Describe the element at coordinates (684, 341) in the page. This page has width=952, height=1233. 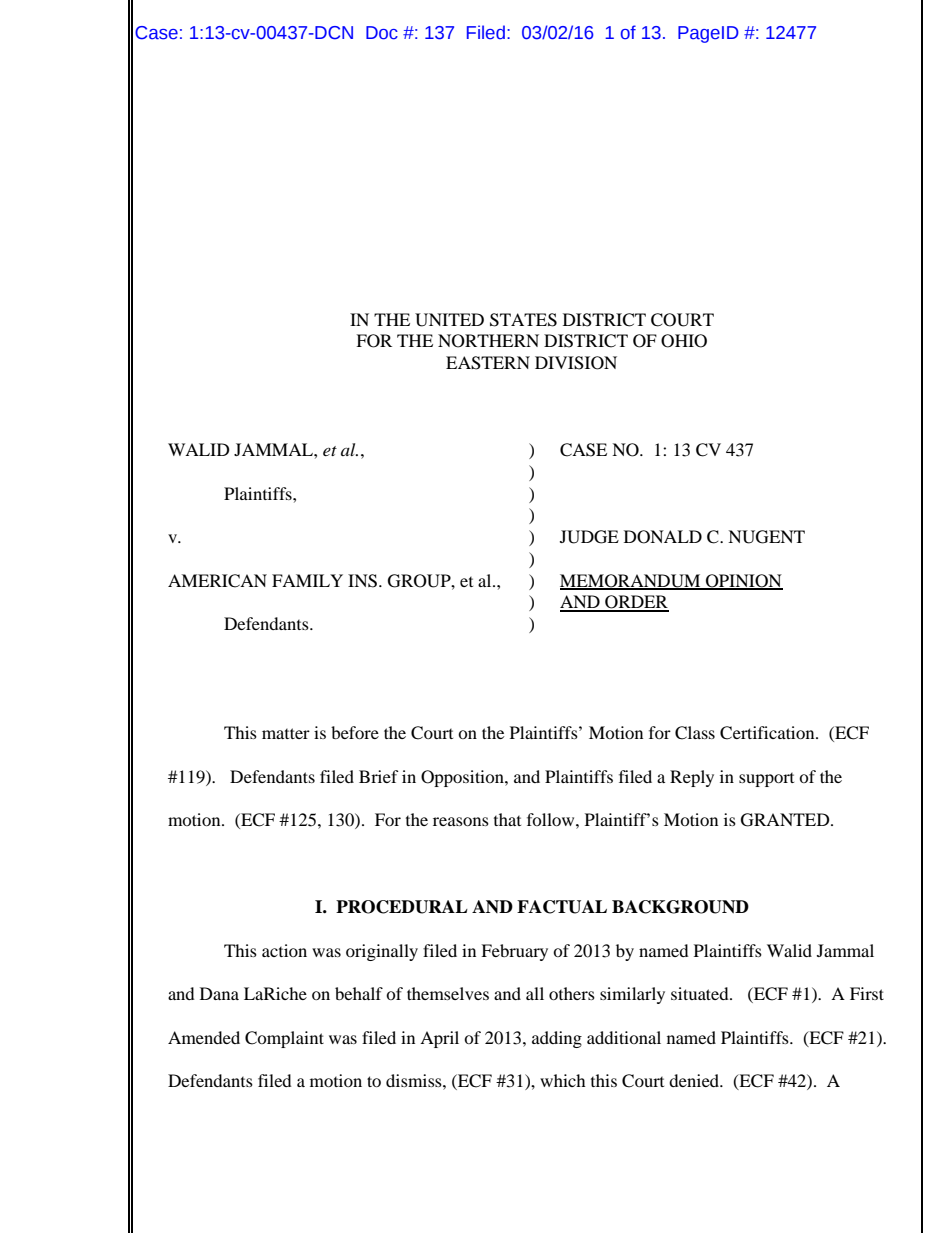
I see `OHIO` at that location.
